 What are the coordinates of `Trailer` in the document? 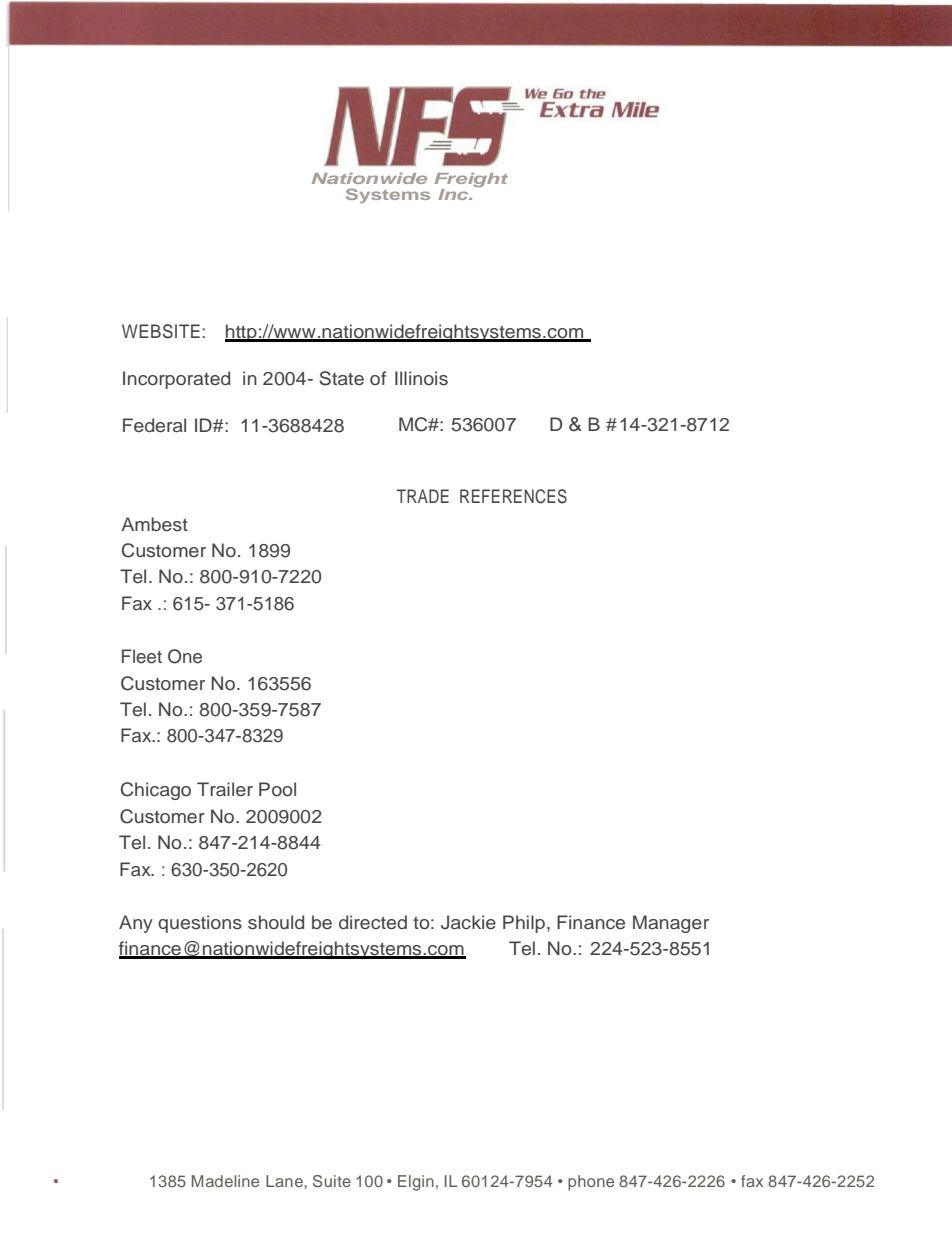 It's located at (225, 789).
